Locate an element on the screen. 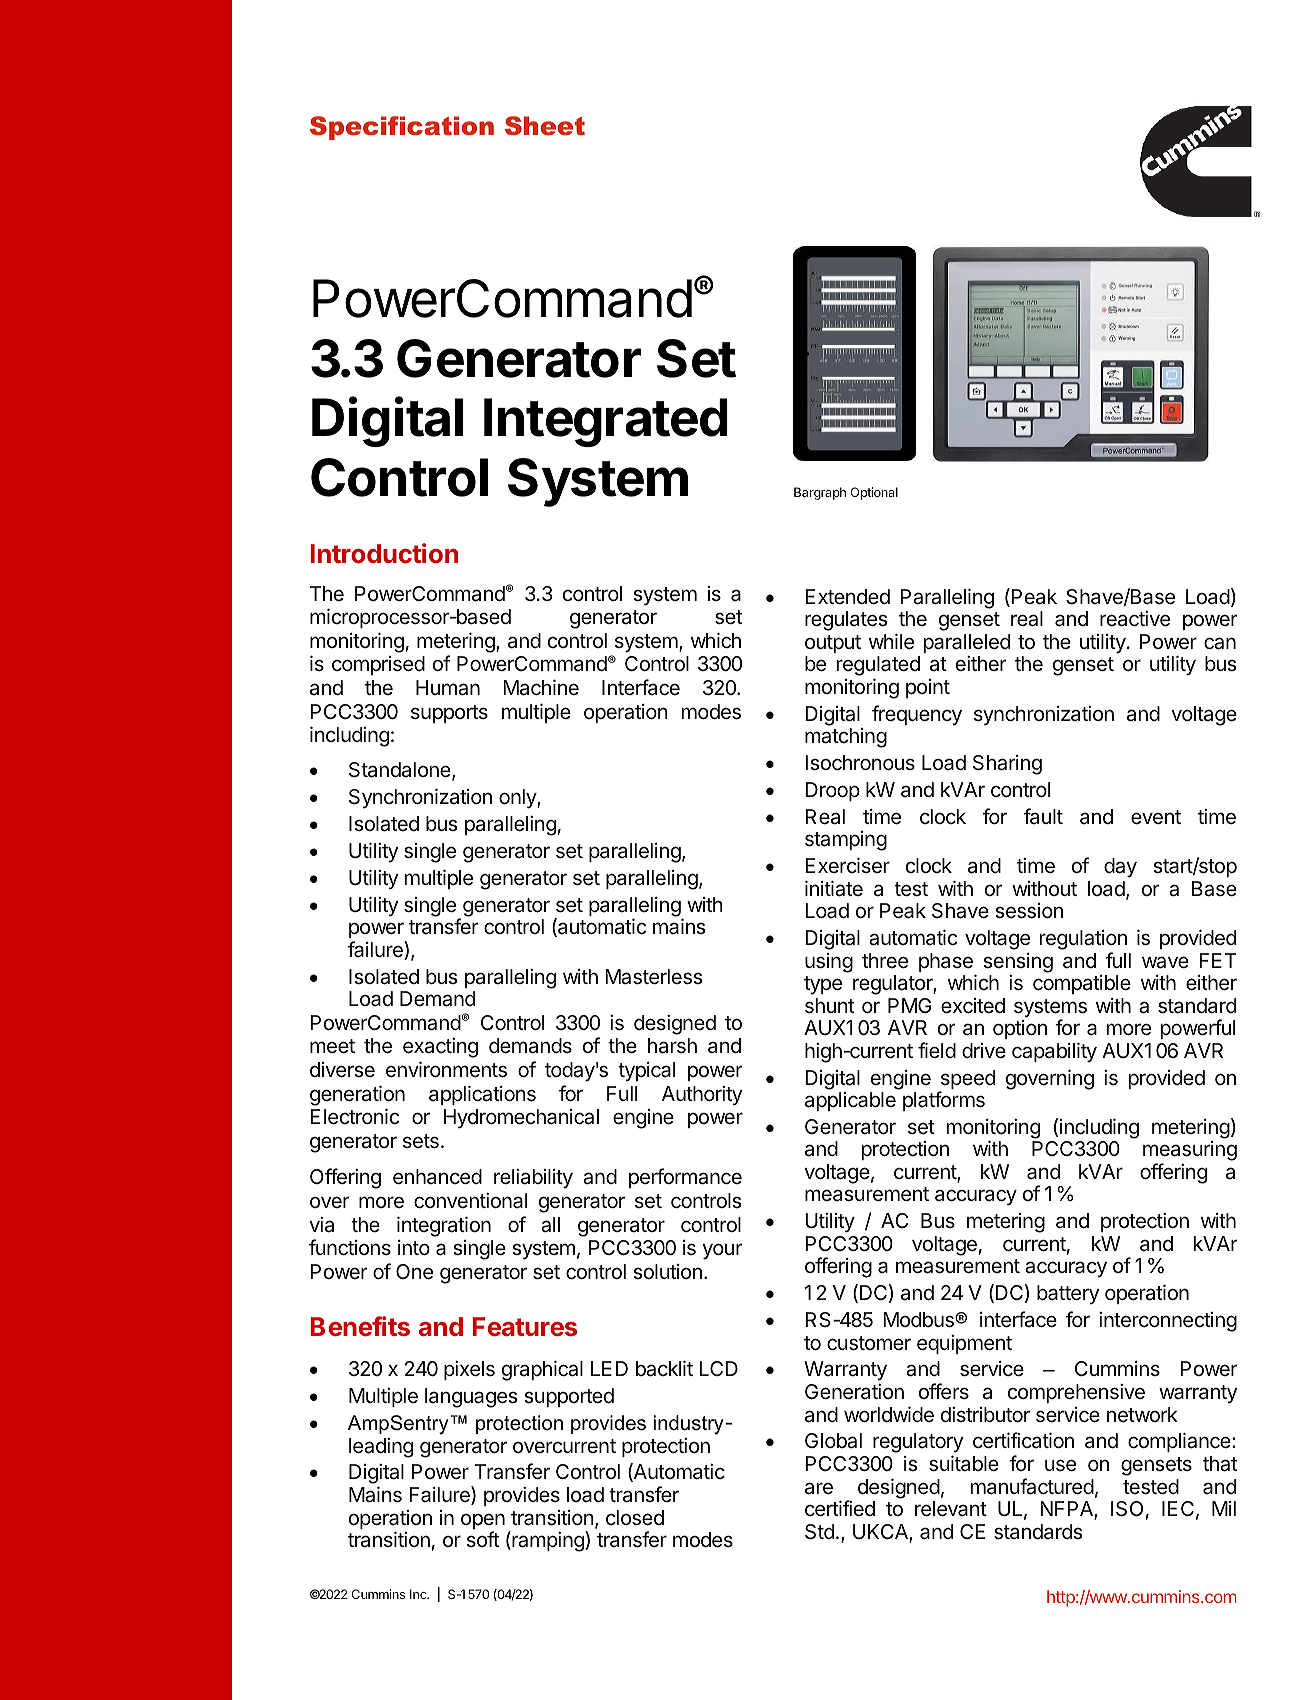 The height and width of the screenshot is (1700, 1314). only is located at coordinates (518, 799).
